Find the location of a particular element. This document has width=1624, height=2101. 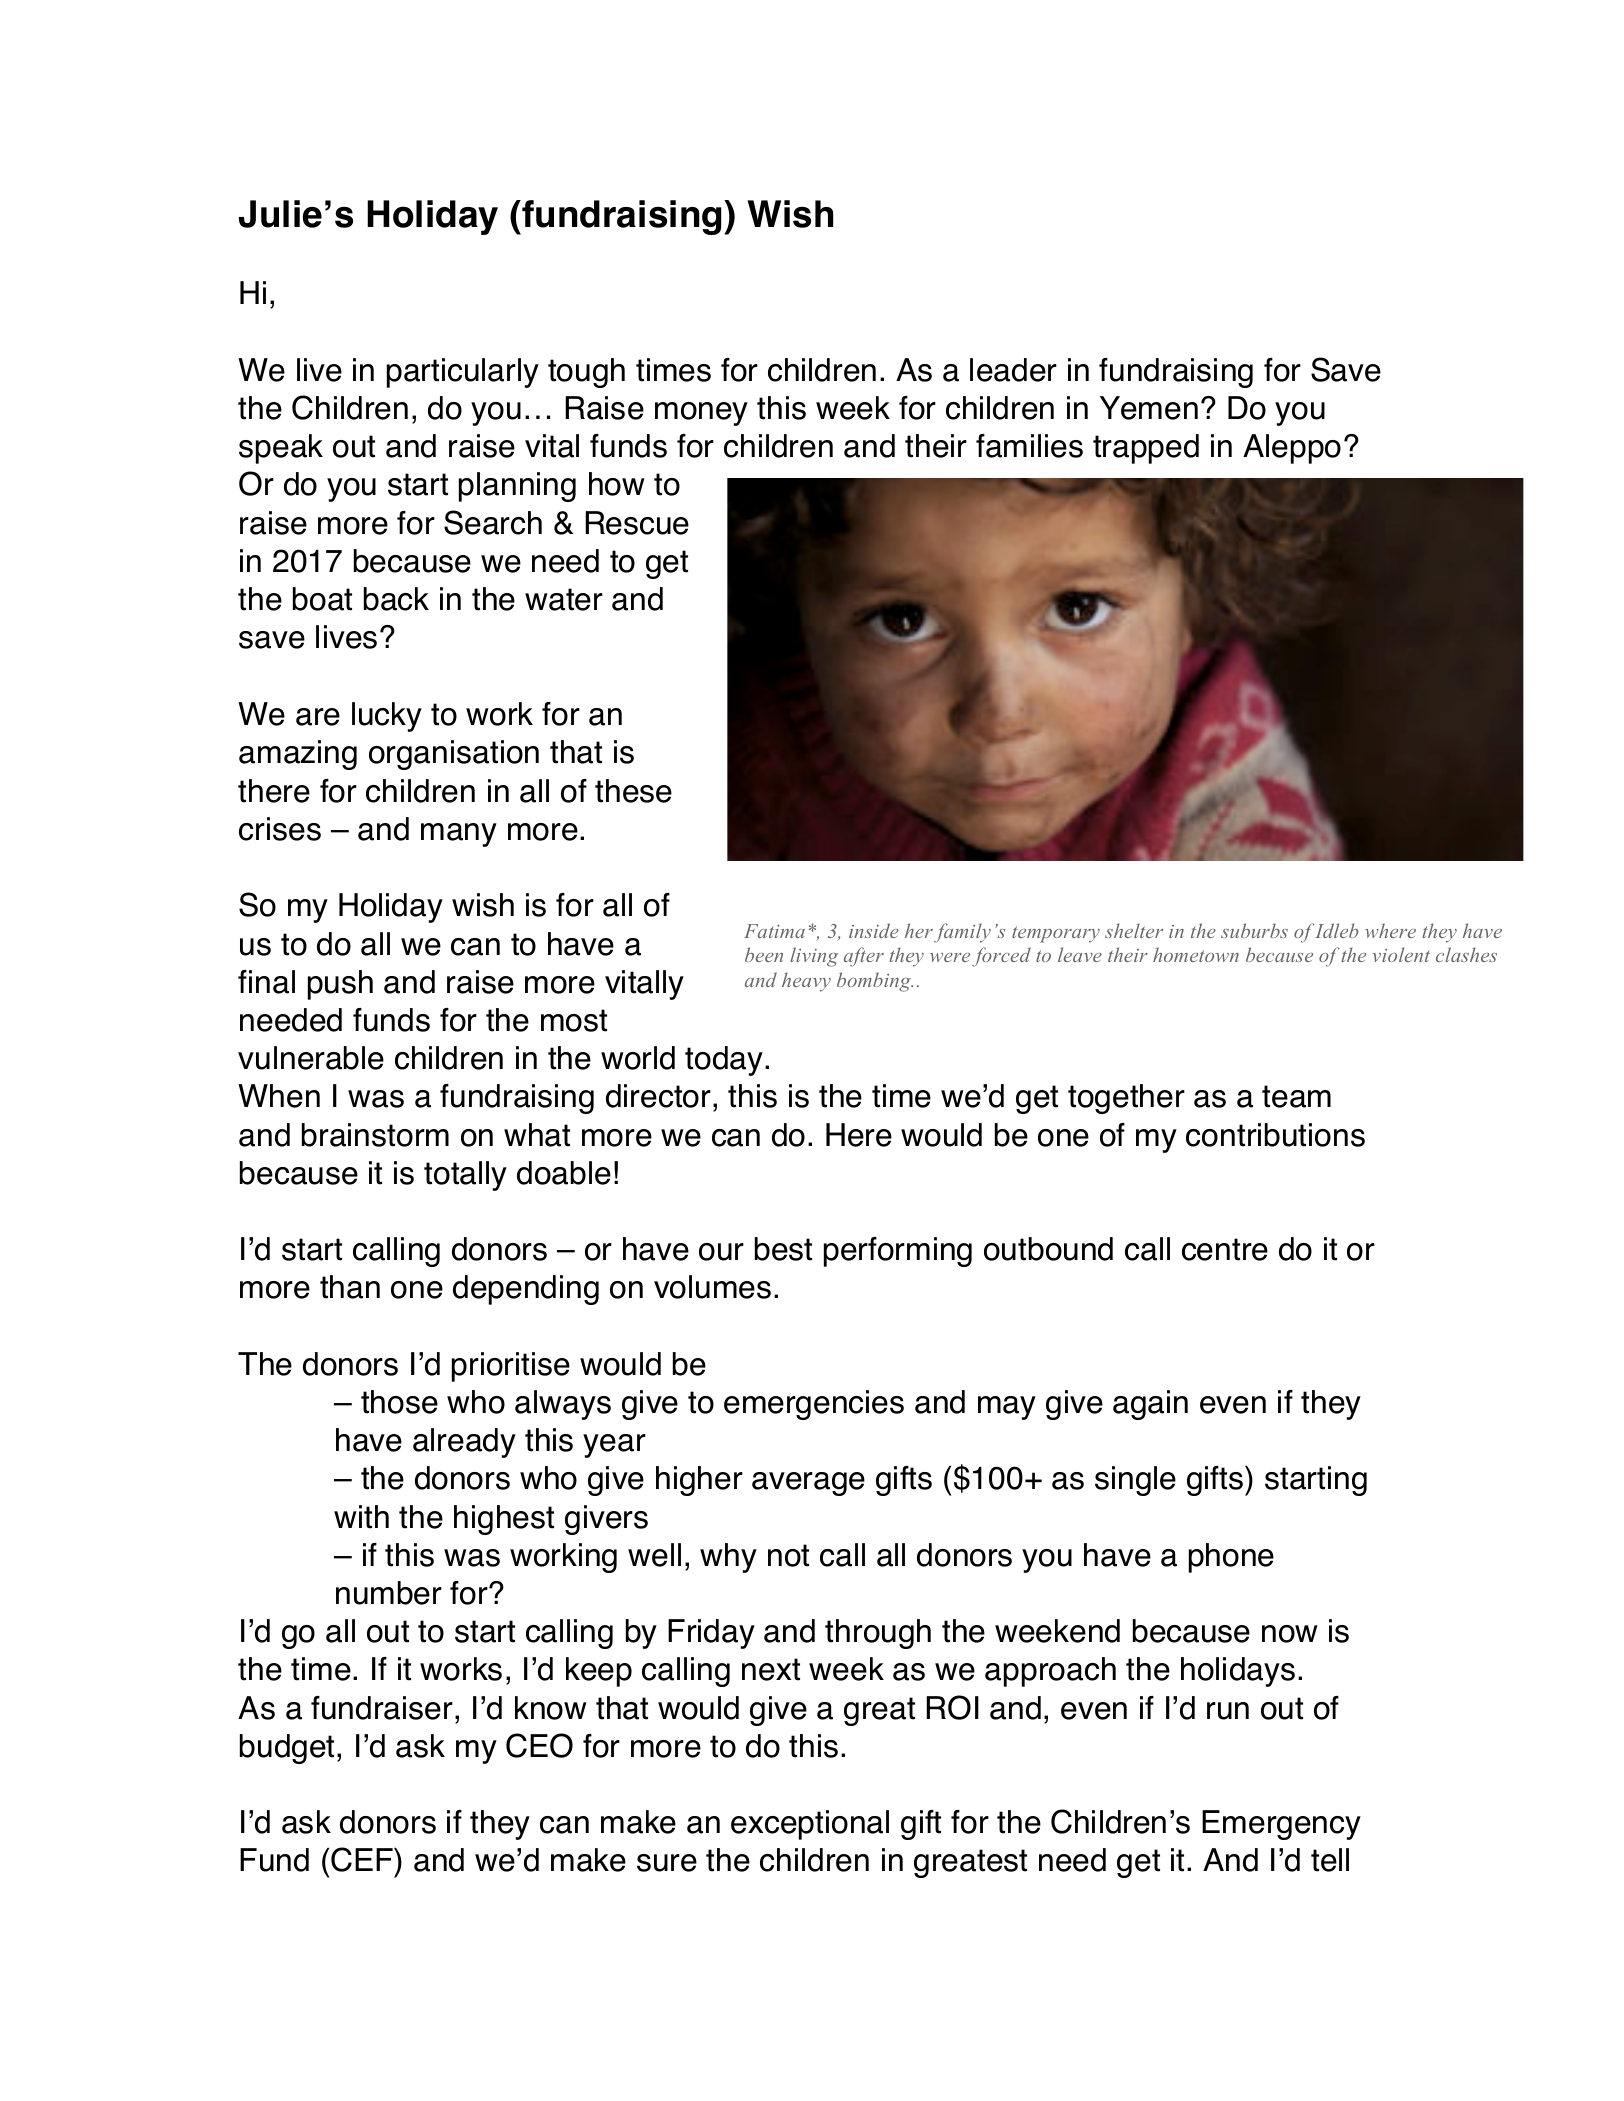

today is located at coordinates (725, 1061).
